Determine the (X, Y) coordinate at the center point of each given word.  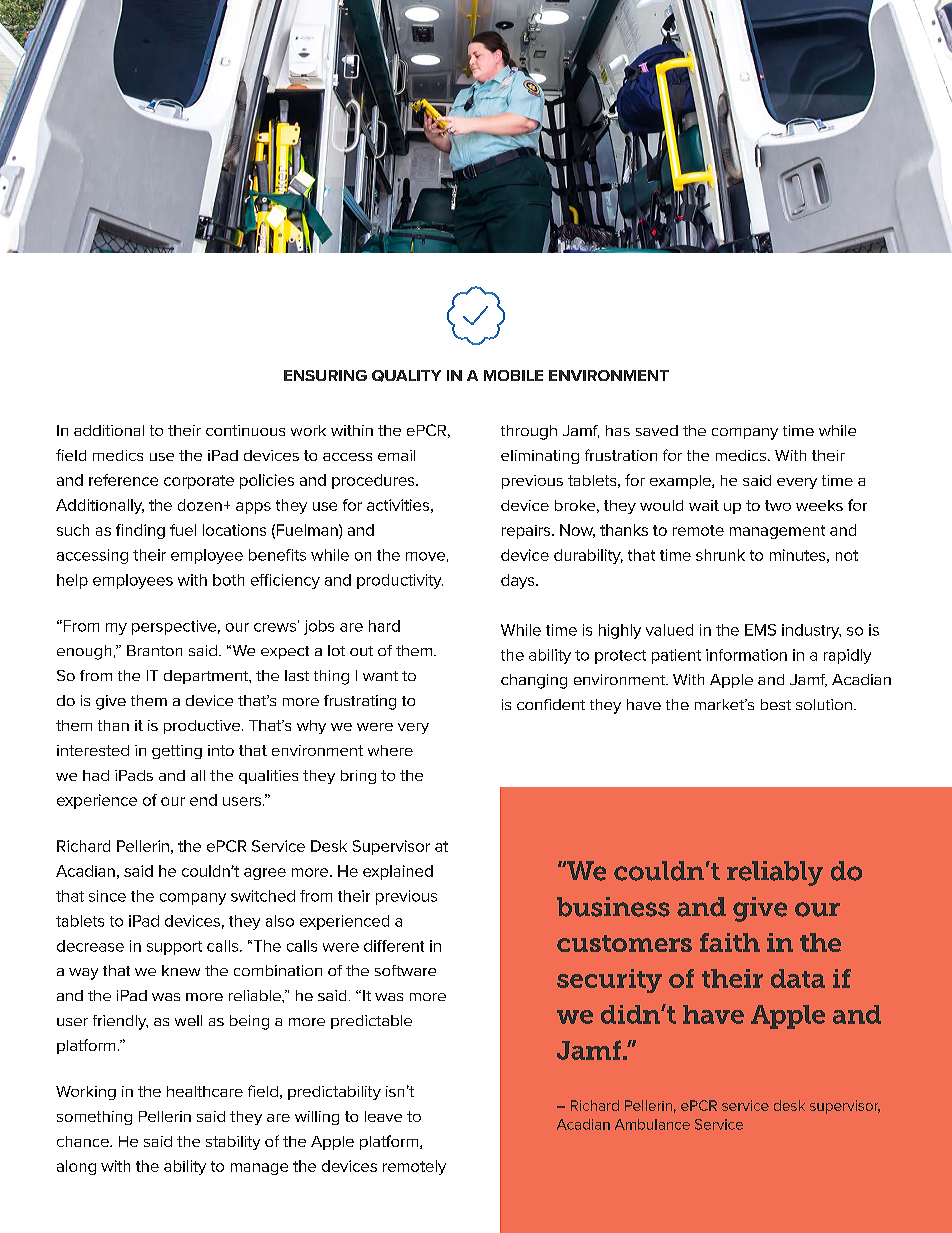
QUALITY (406, 376)
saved (657, 430)
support (174, 948)
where (390, 750)
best (776, 704)
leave (383, 1116)
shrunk (720, 555)
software (405, 970)
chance (84, 1141)
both (228, 580)
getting (177, 752)
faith (730, 942)
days (519, 581)
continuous (245, 430)
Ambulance (652, 1124)
